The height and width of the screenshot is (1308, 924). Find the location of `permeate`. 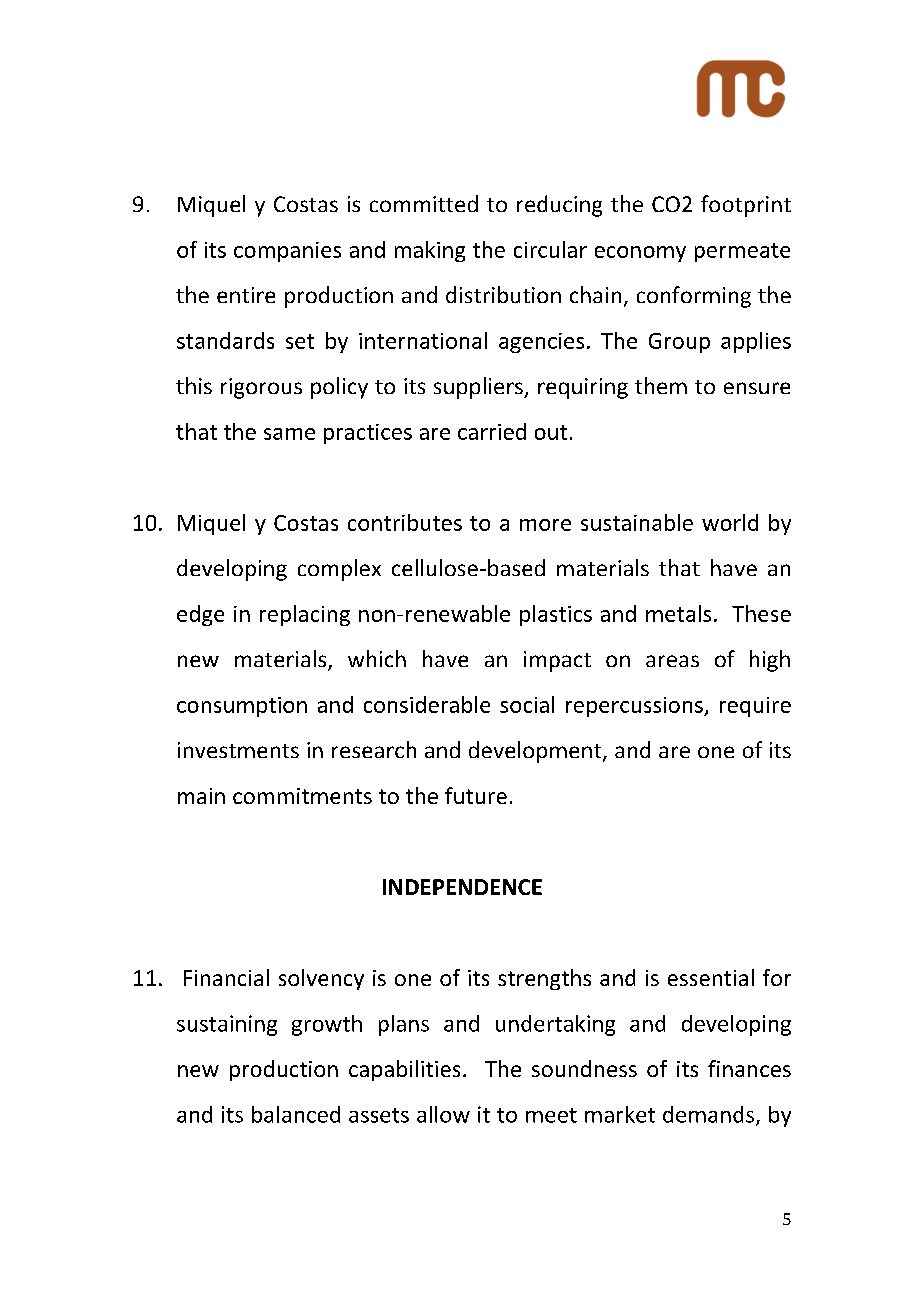

permeate is located at coordinates (742, 252).
